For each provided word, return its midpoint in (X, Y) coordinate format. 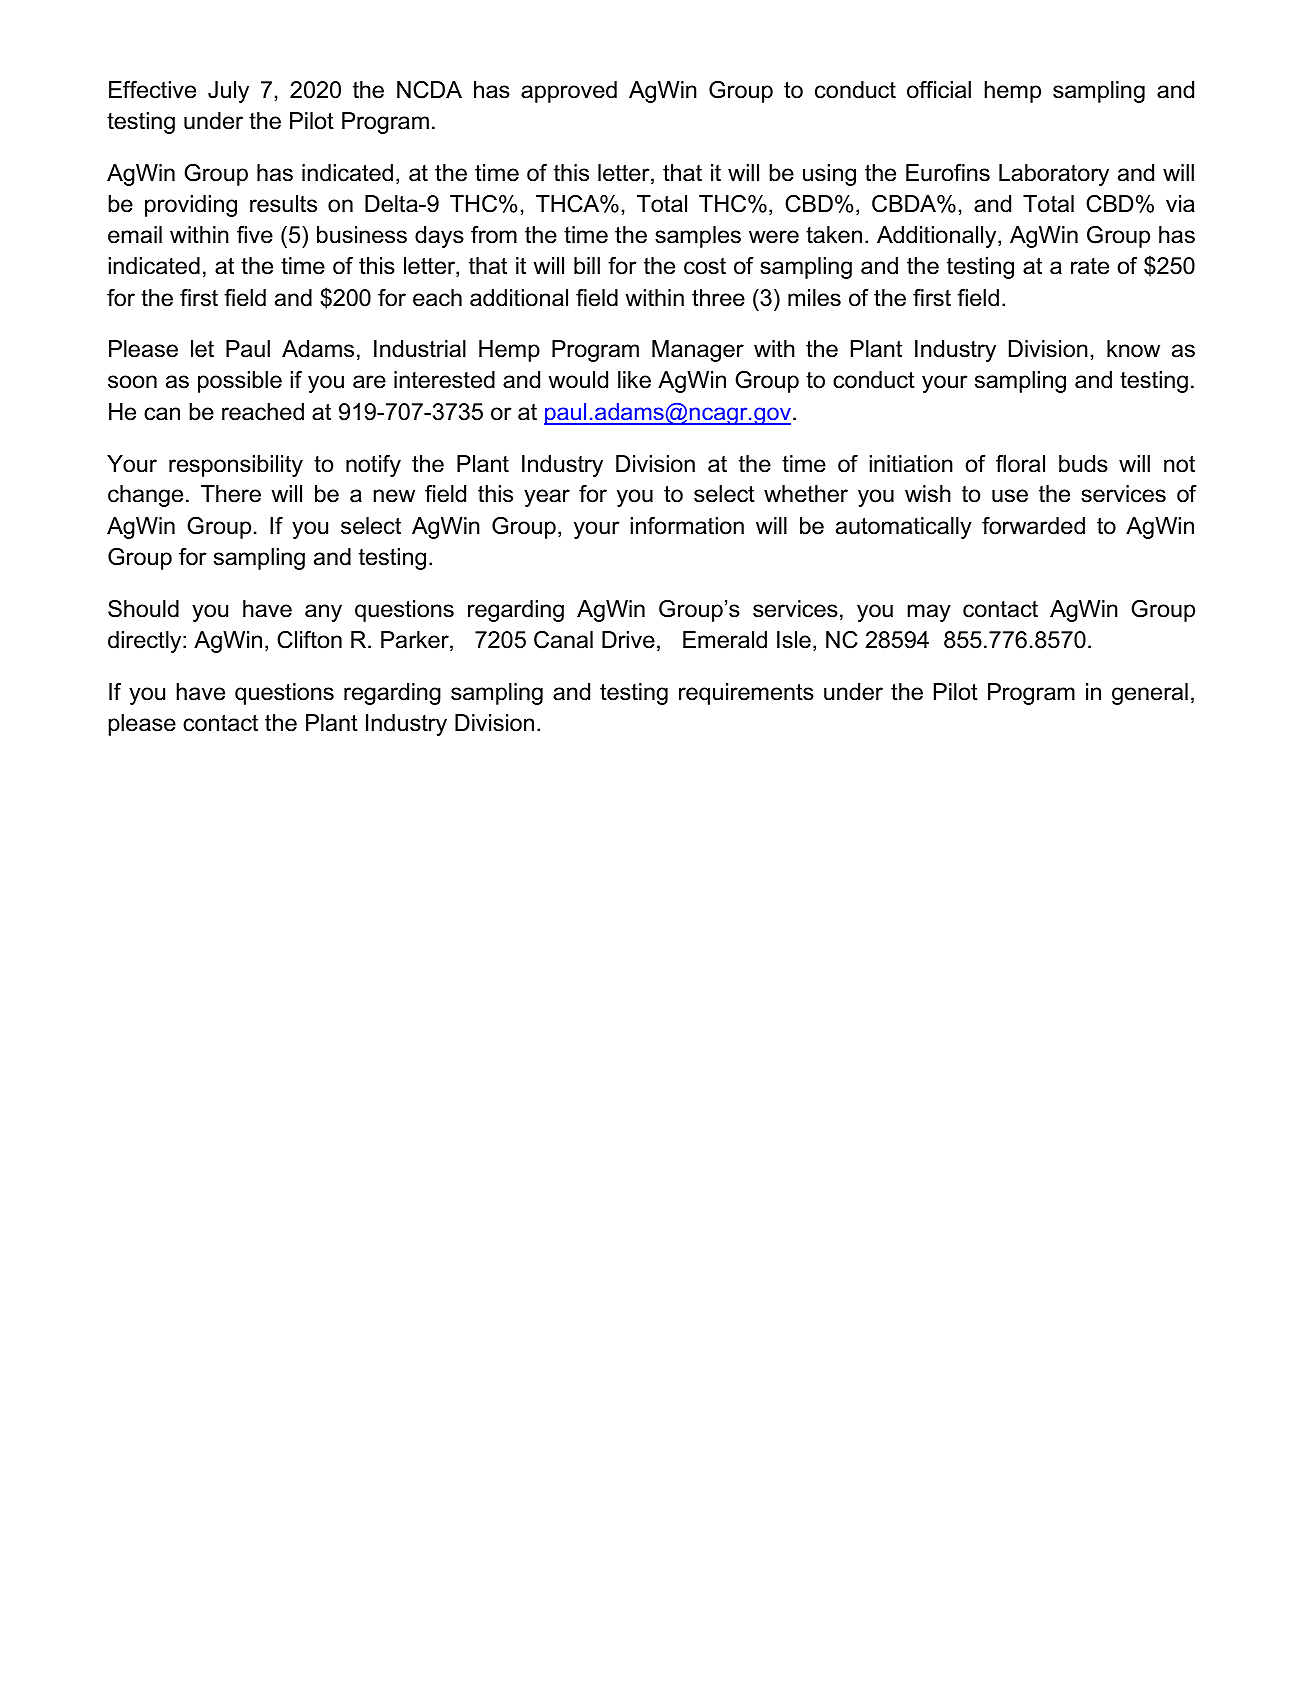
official (939, 90)
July (228, 92)
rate (1090, 266)
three (718, 298)
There (231, 494)
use (1010, 496)
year (547, 498)
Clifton (309, 640)
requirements (746, 694)
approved (569, 92)
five (255, 235)
